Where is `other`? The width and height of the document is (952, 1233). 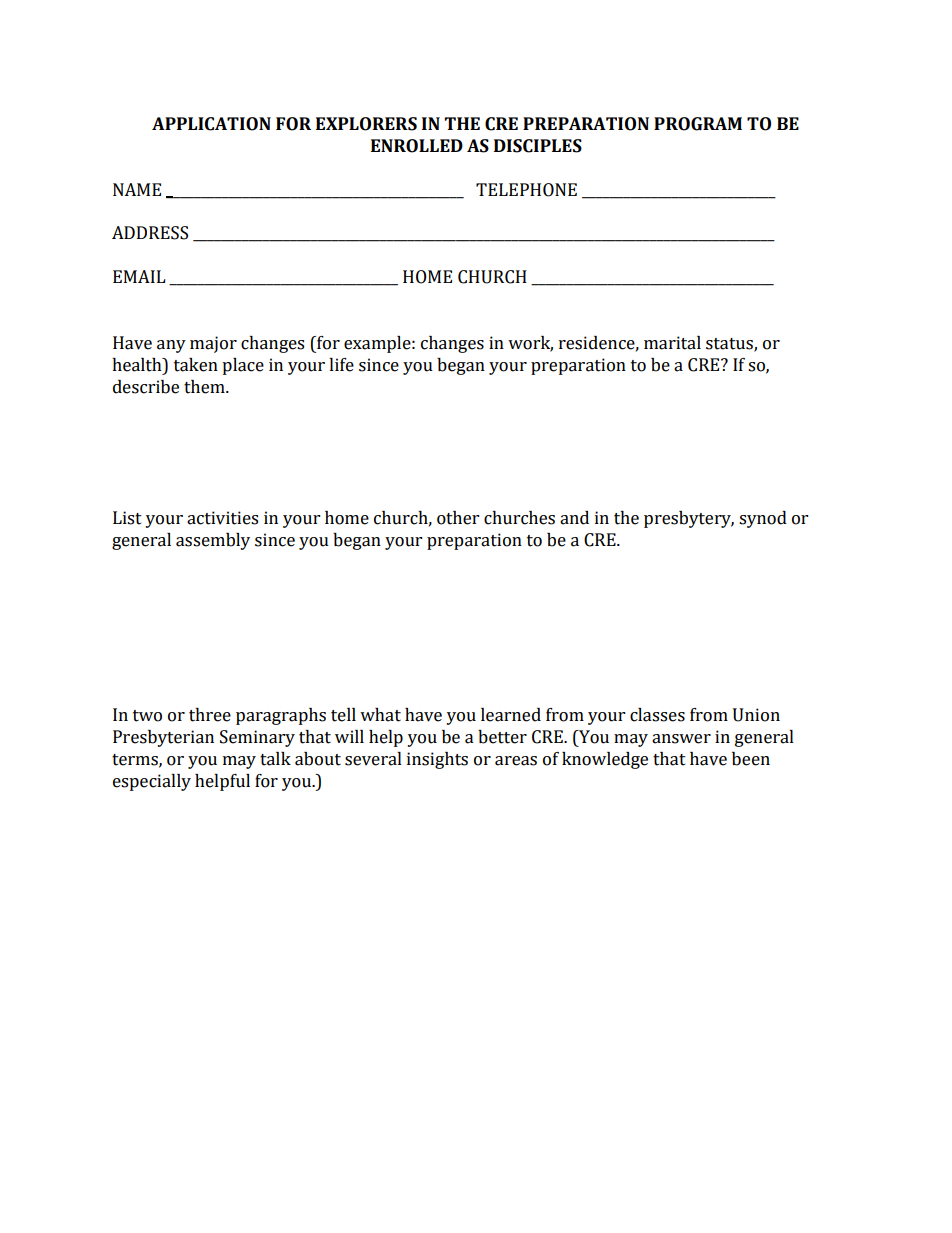
other is located at coordinates (458, 518).
